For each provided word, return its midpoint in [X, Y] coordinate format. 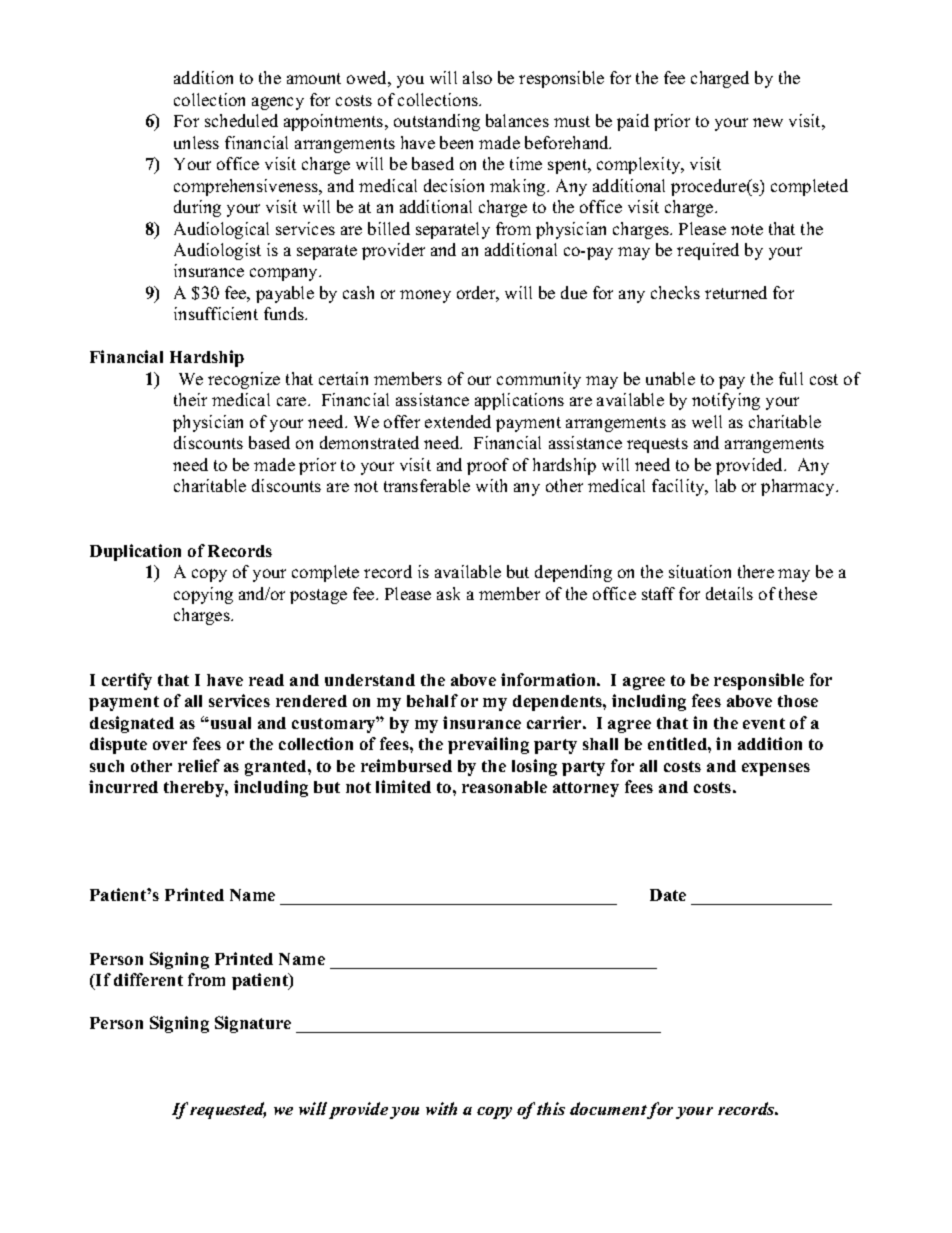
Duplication [135, 552]
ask [448, 593]
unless [196, 142]
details [729, 593]
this [551, 1108]
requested [228, 1110]
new [768, 122]
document [609, 1110]
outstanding [437, 122]
